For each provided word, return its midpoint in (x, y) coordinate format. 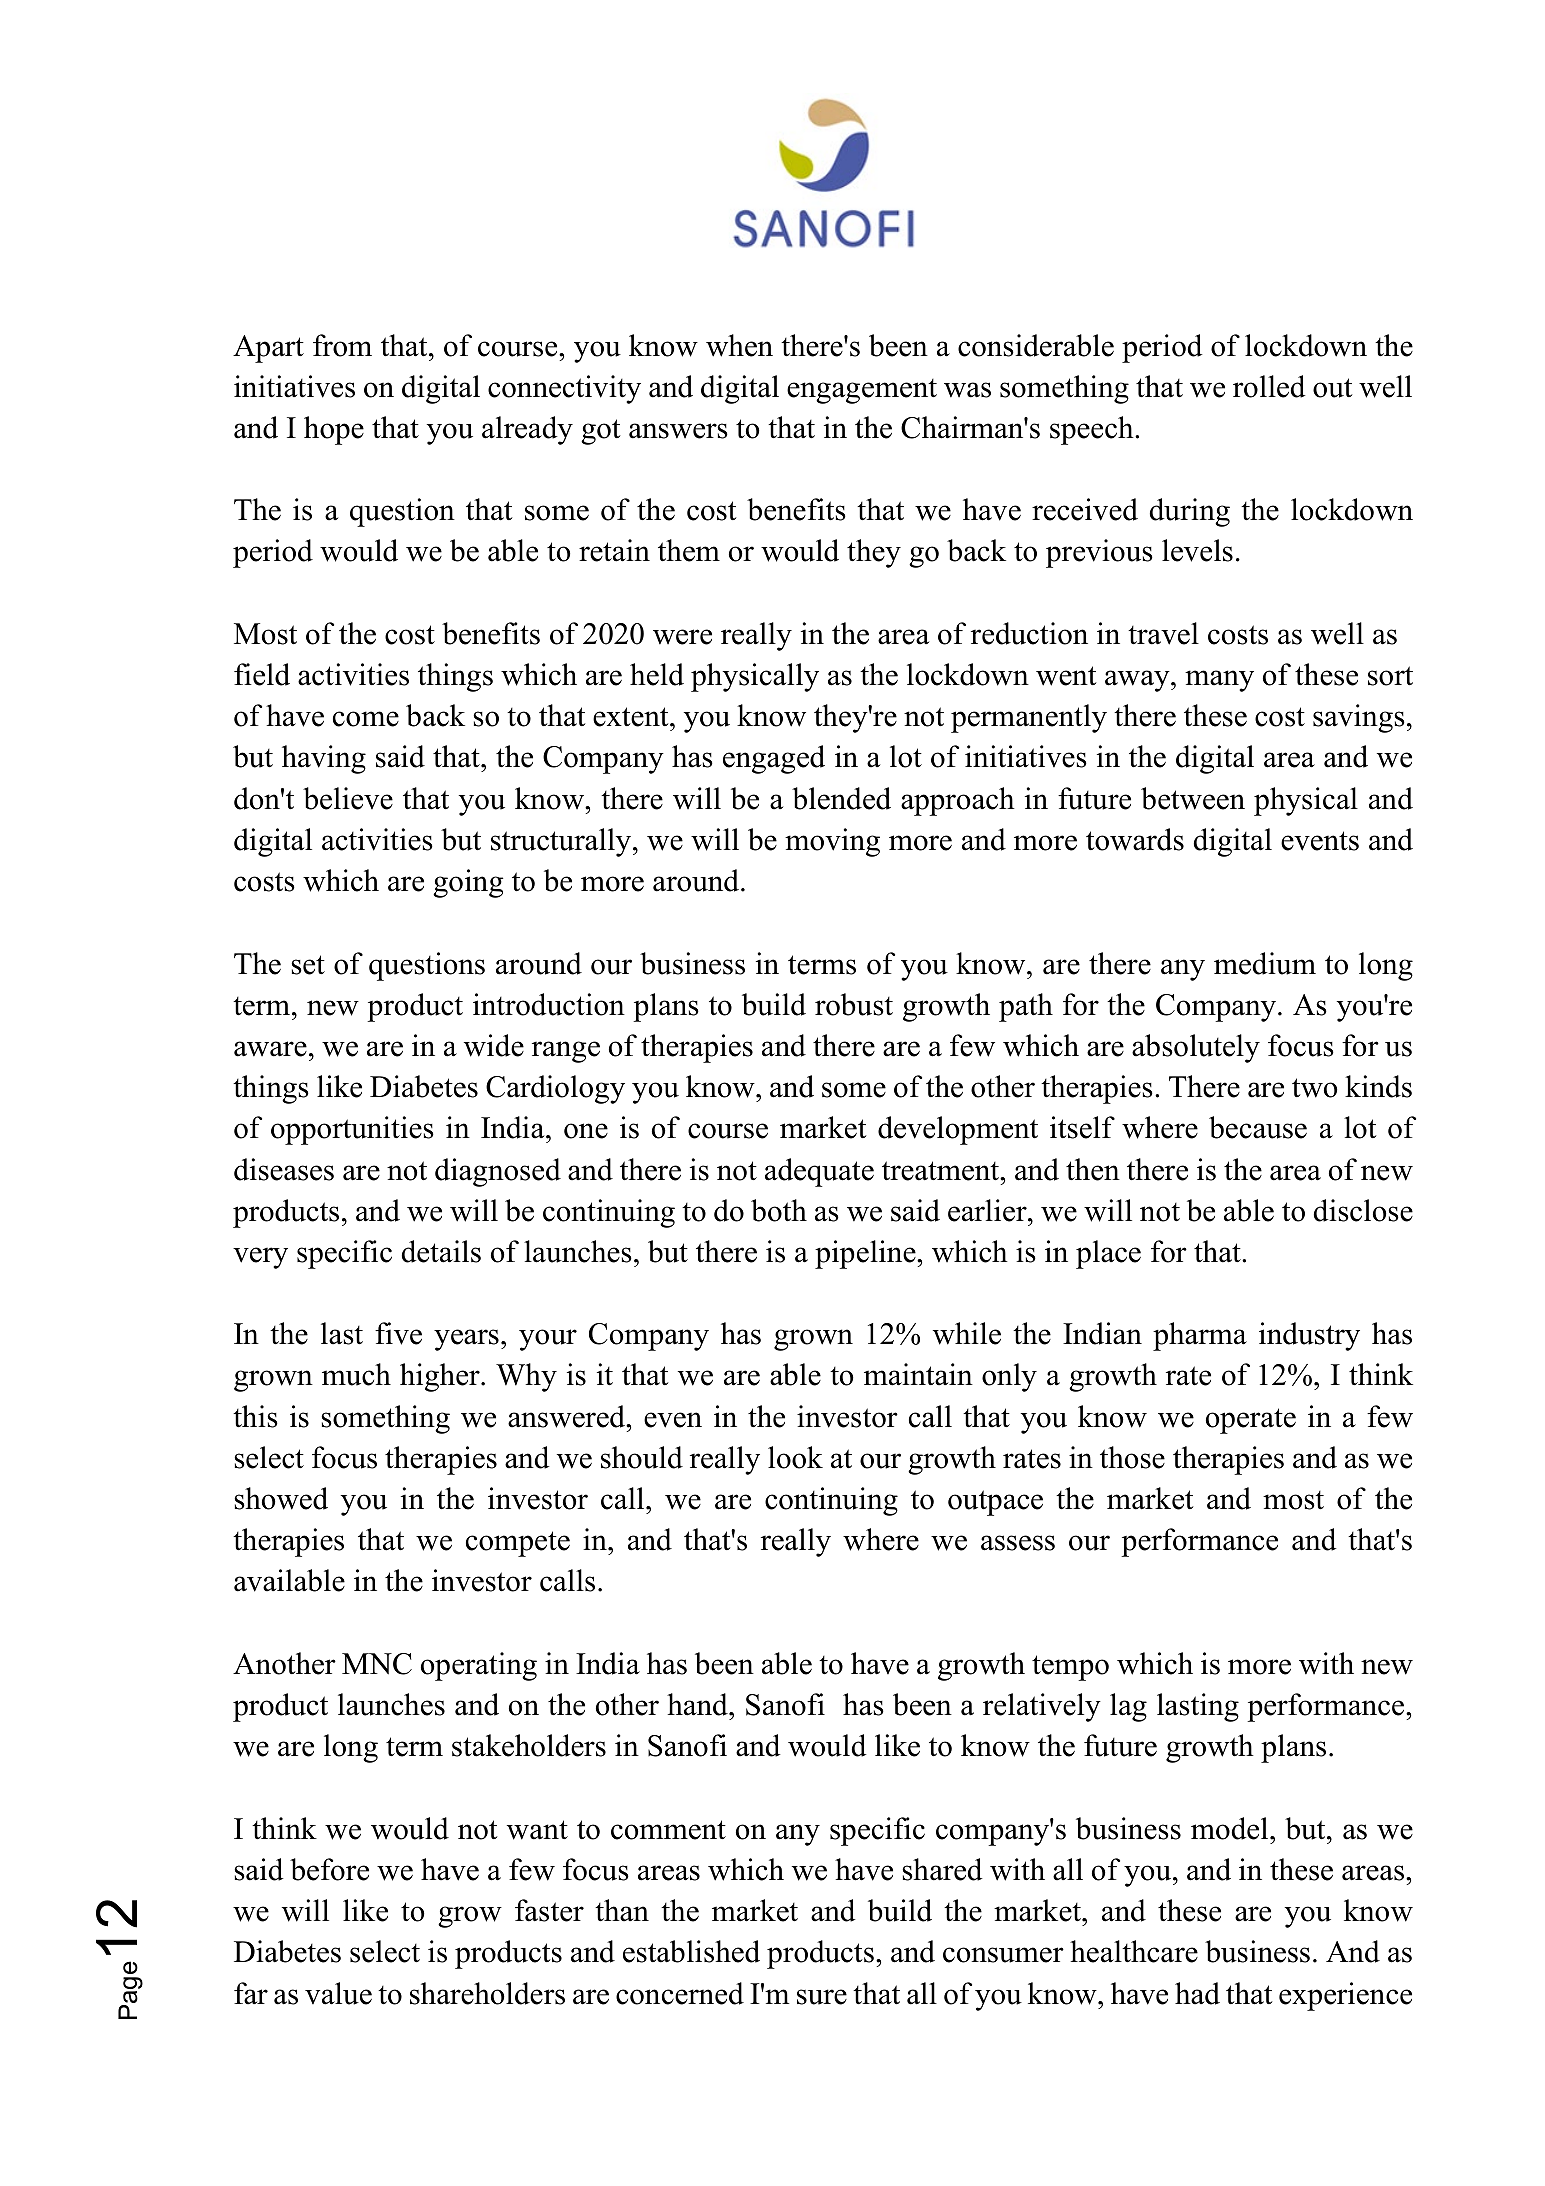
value (338, 1993)
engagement (862, 391)
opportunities (352, 1130)
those (1132, 1457)
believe (348, 798)
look (795, 1457)
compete (518, 1544)
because (1258, 1127)
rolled (1269, 386)
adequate (819, 1172)
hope (334, 430)
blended (841, 798)
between (1193, 798)
